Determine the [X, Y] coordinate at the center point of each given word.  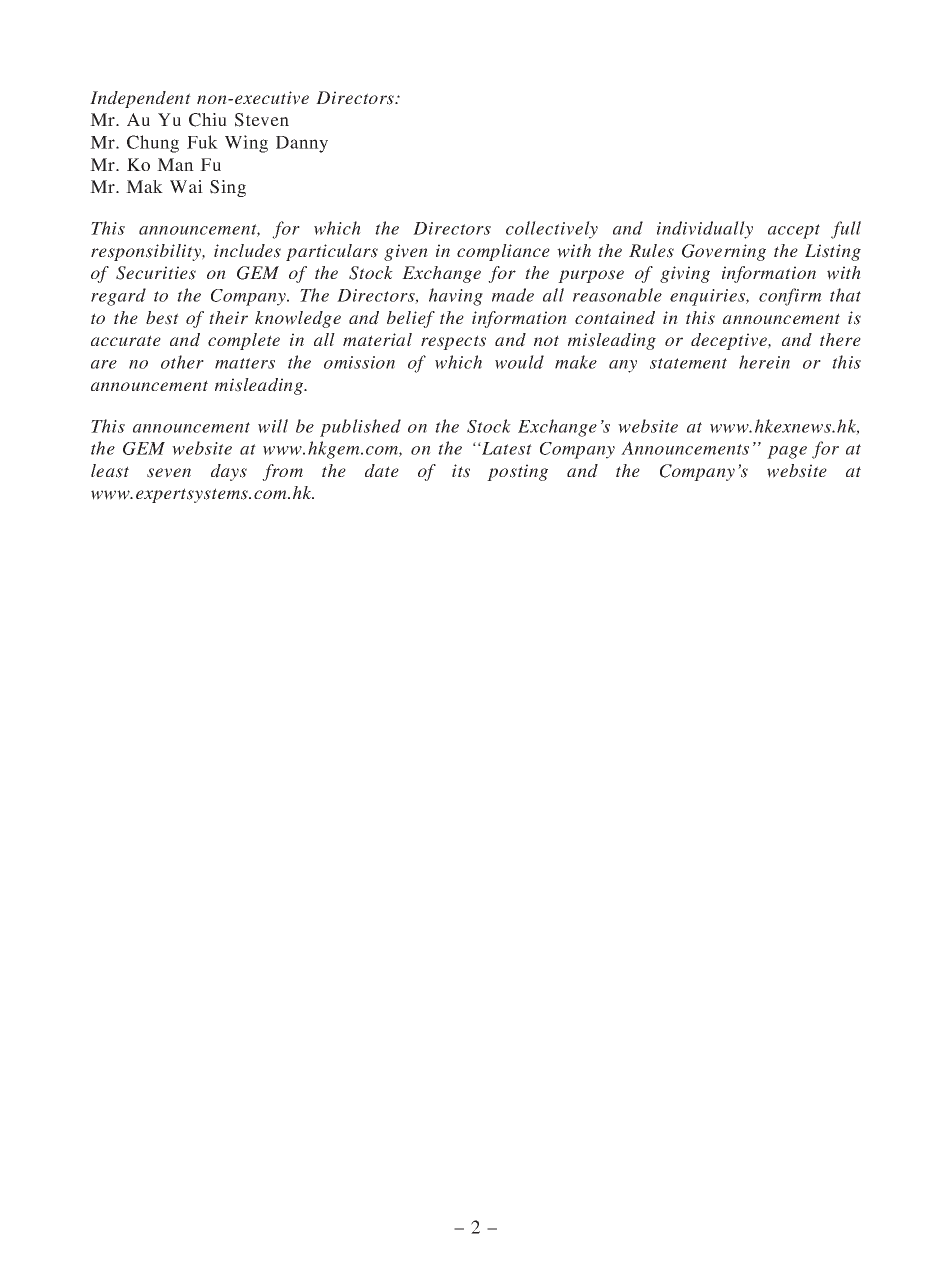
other [182, 362]
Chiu [208, 120]
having [456, 297]
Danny [302, 144]
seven [169, 473]
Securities [156, 273]
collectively [552, 230]
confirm [790, 297]
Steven [262, 120]
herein [764, 362]
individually [705, 230]
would [519, 362]
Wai [186, 186]
